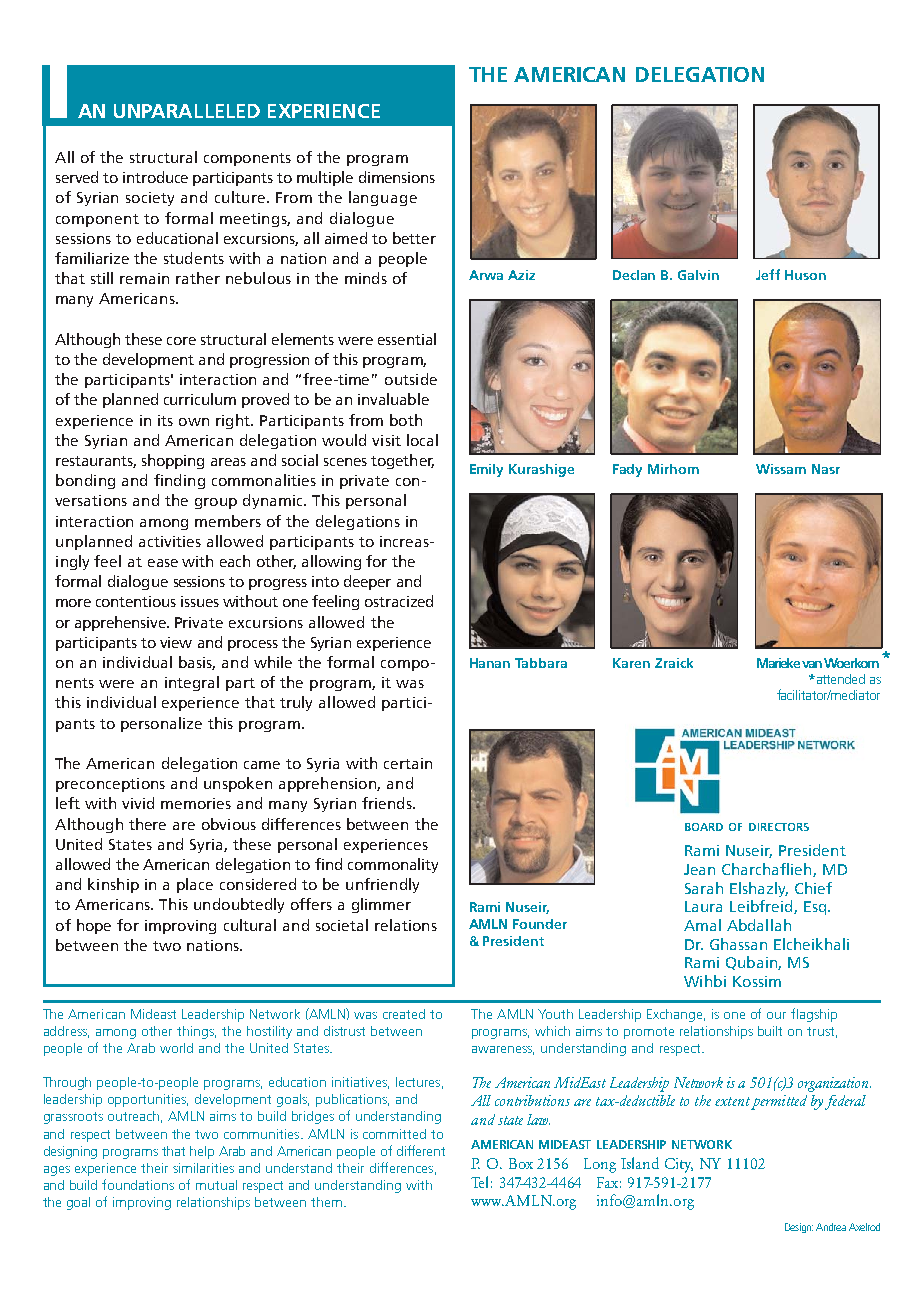  Describe the element at coordinates (173, 461) in the screenshot. I see `shopping` at that location.
